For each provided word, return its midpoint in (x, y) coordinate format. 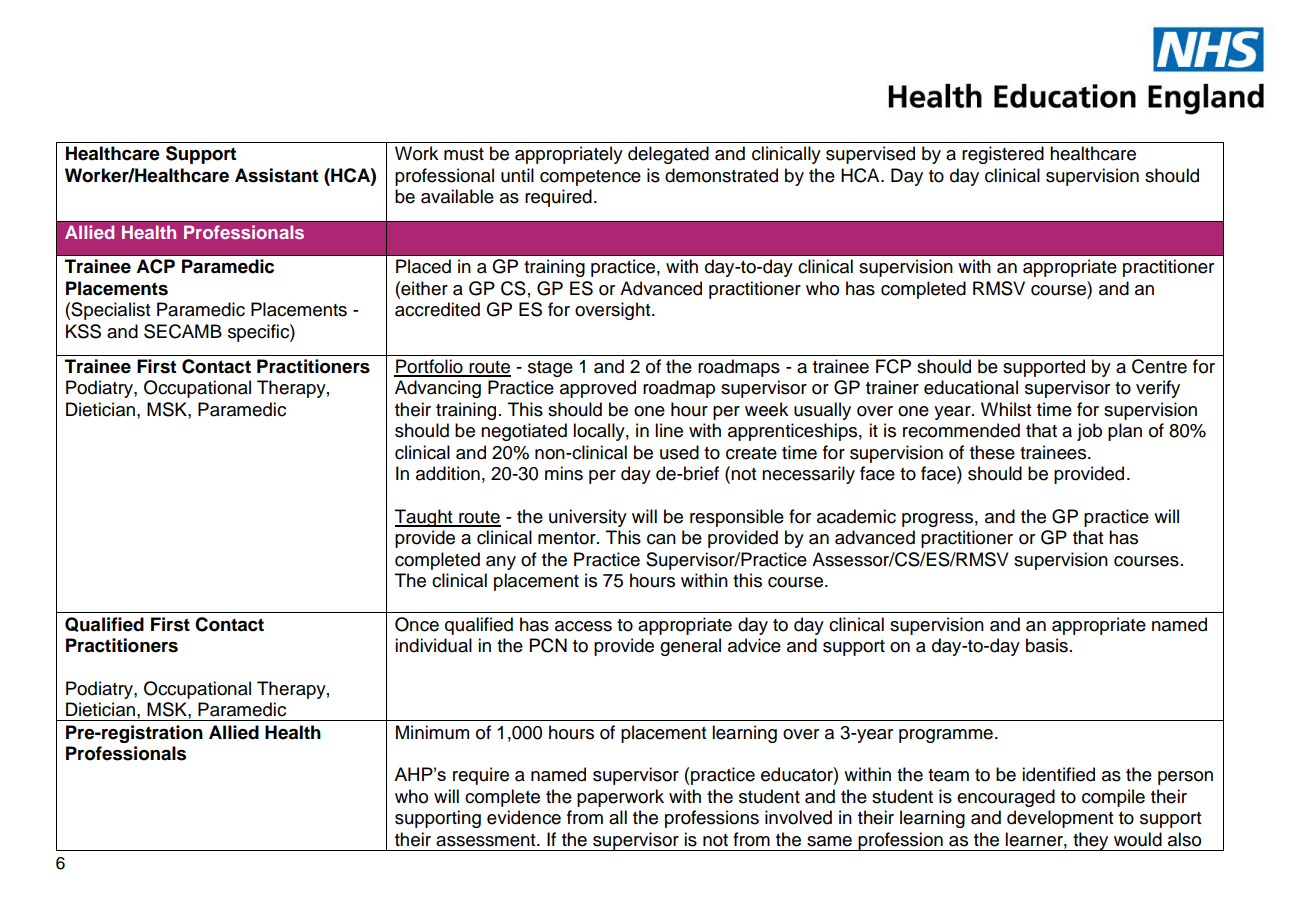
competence (590, 178)
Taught (425, 518)
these (992, 452)
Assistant (276, 175)
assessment (487, 840)
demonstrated (721, 175)
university (588, 518)
